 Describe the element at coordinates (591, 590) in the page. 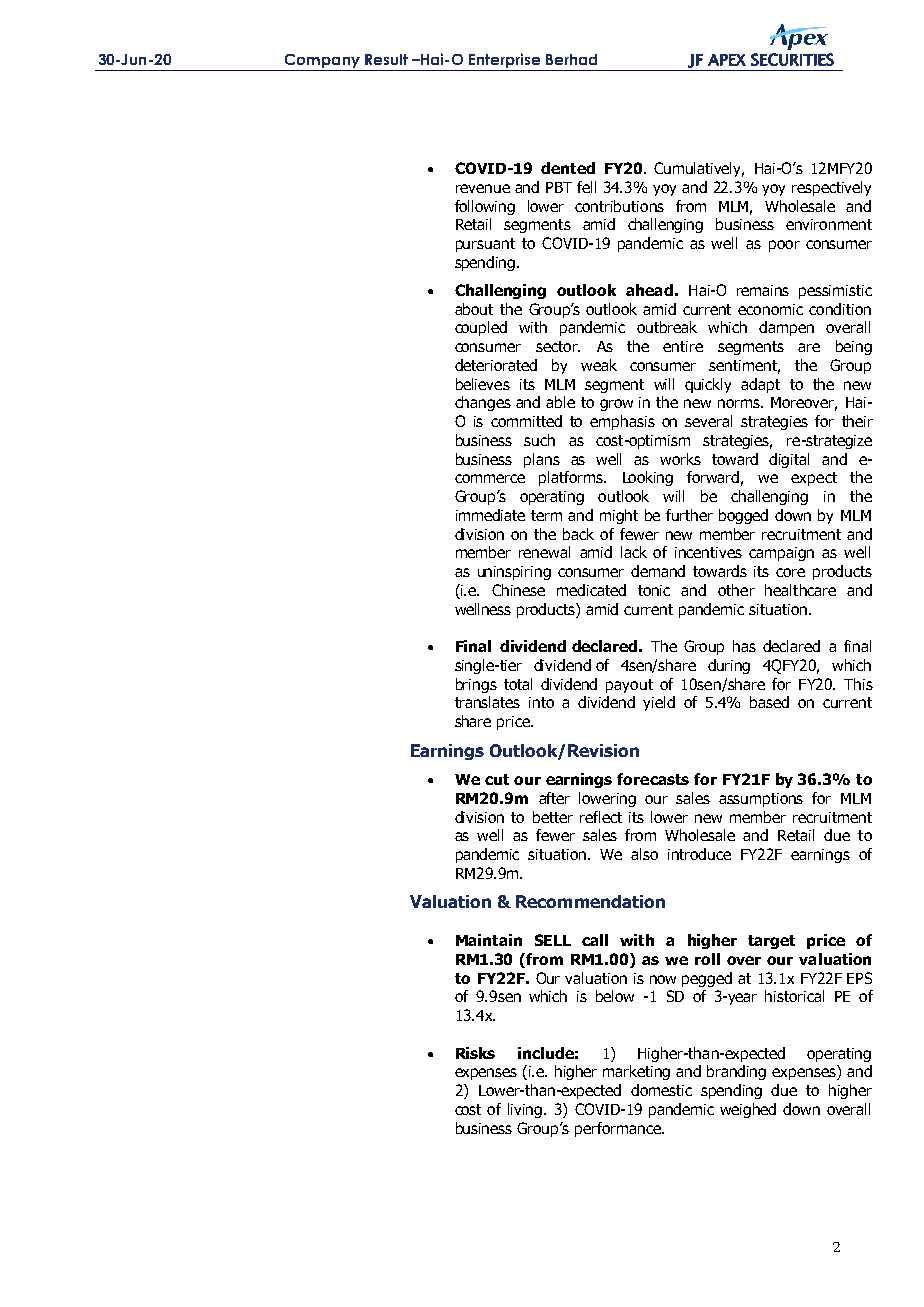

I see `medicated` at that location.
